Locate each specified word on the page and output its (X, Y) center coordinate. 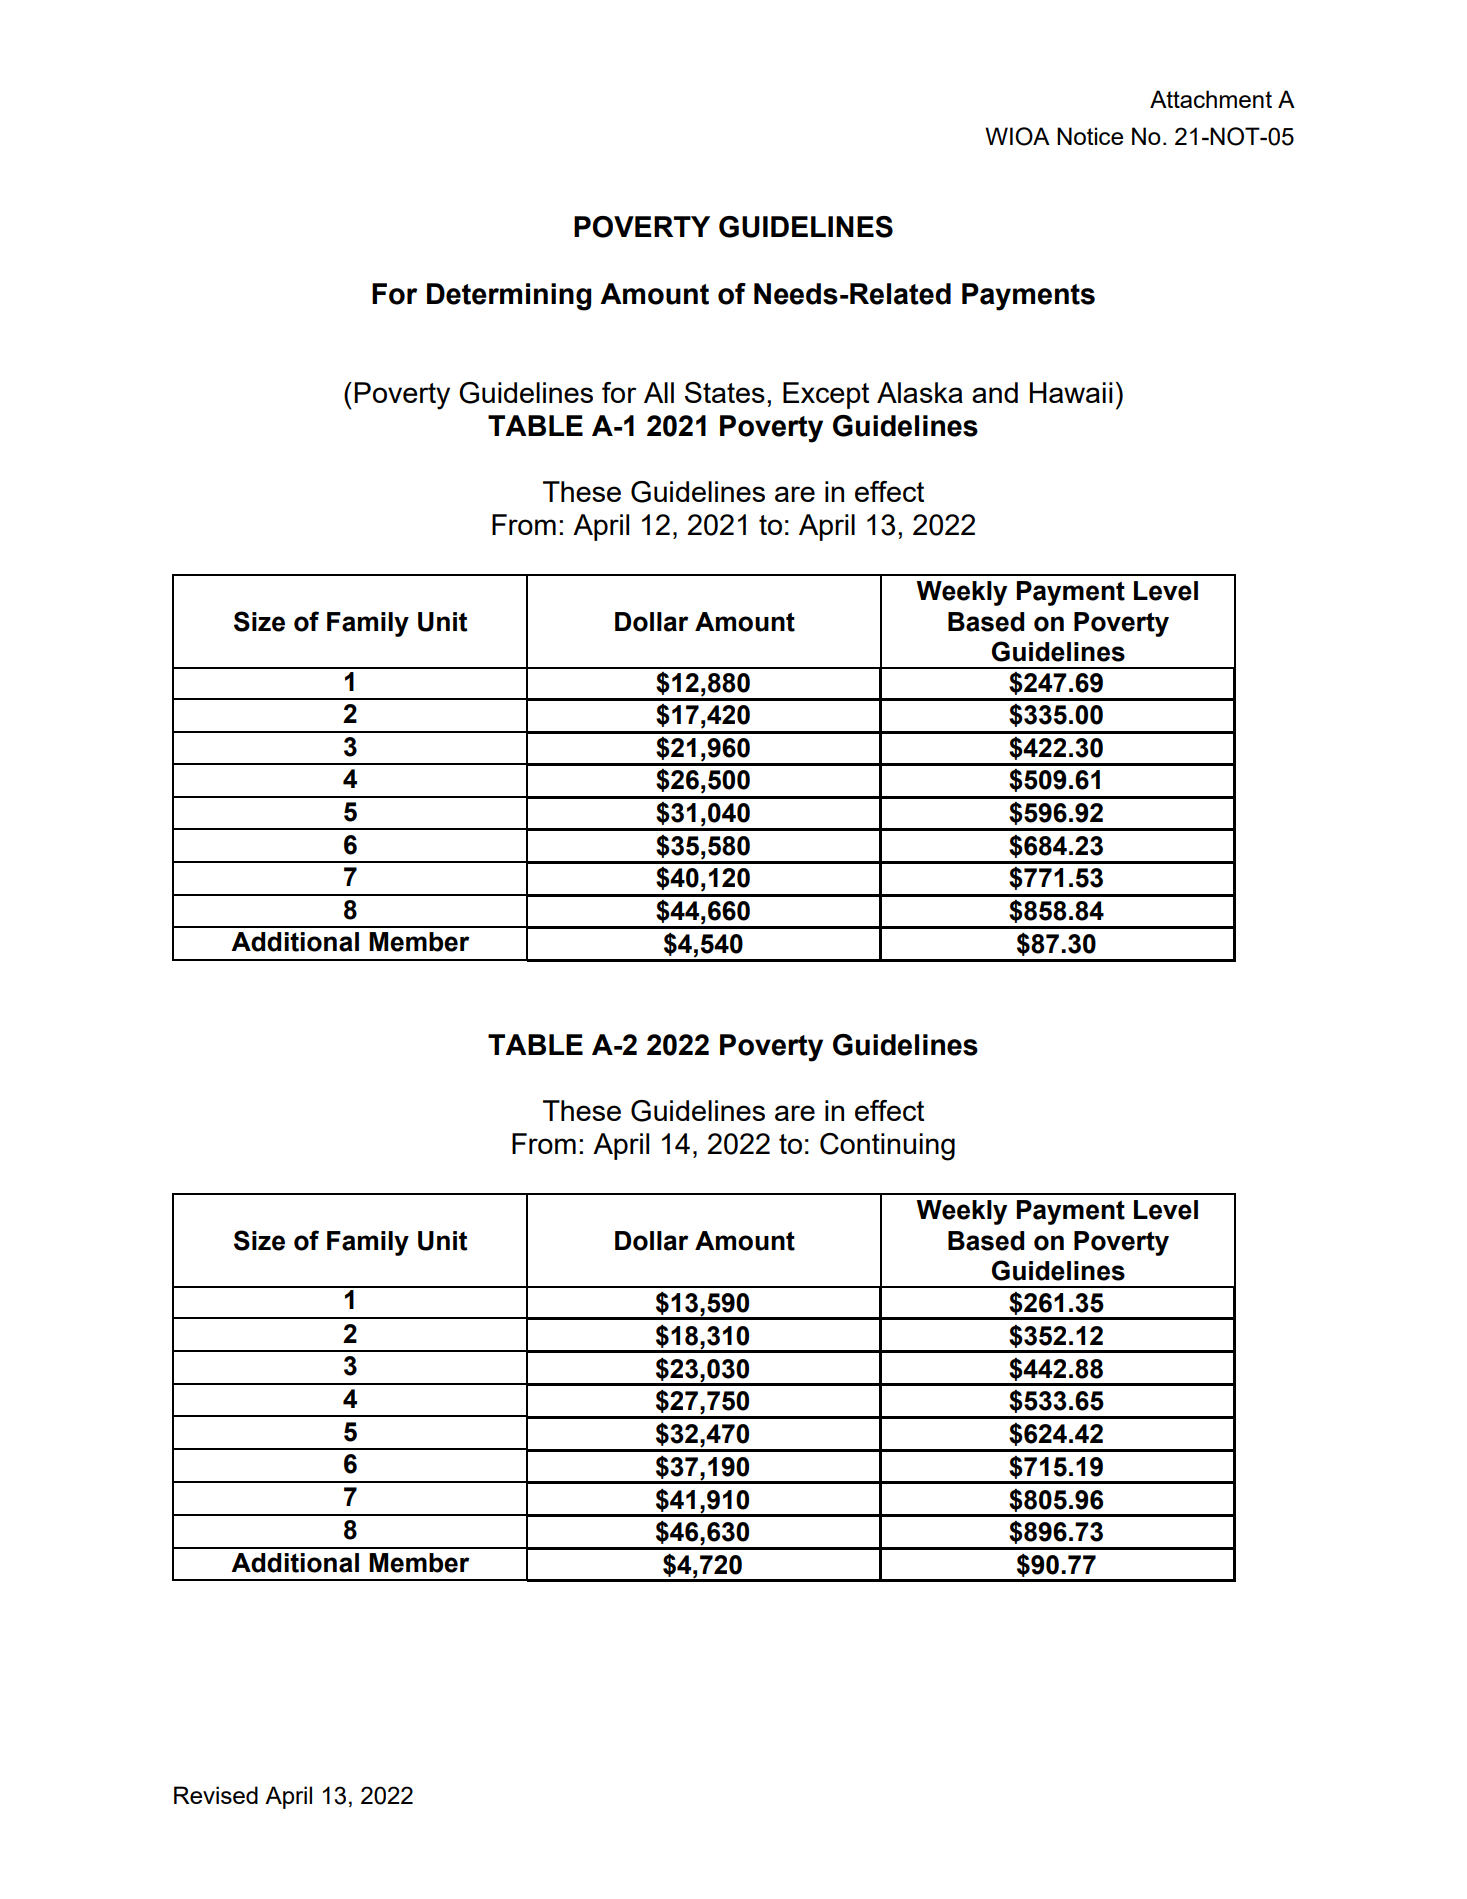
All (659, 392)
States (725, 392)
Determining (509, 297)
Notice (1090, 136)
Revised (216, 1795)
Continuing (887, 1147)
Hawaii (1071, 392)
